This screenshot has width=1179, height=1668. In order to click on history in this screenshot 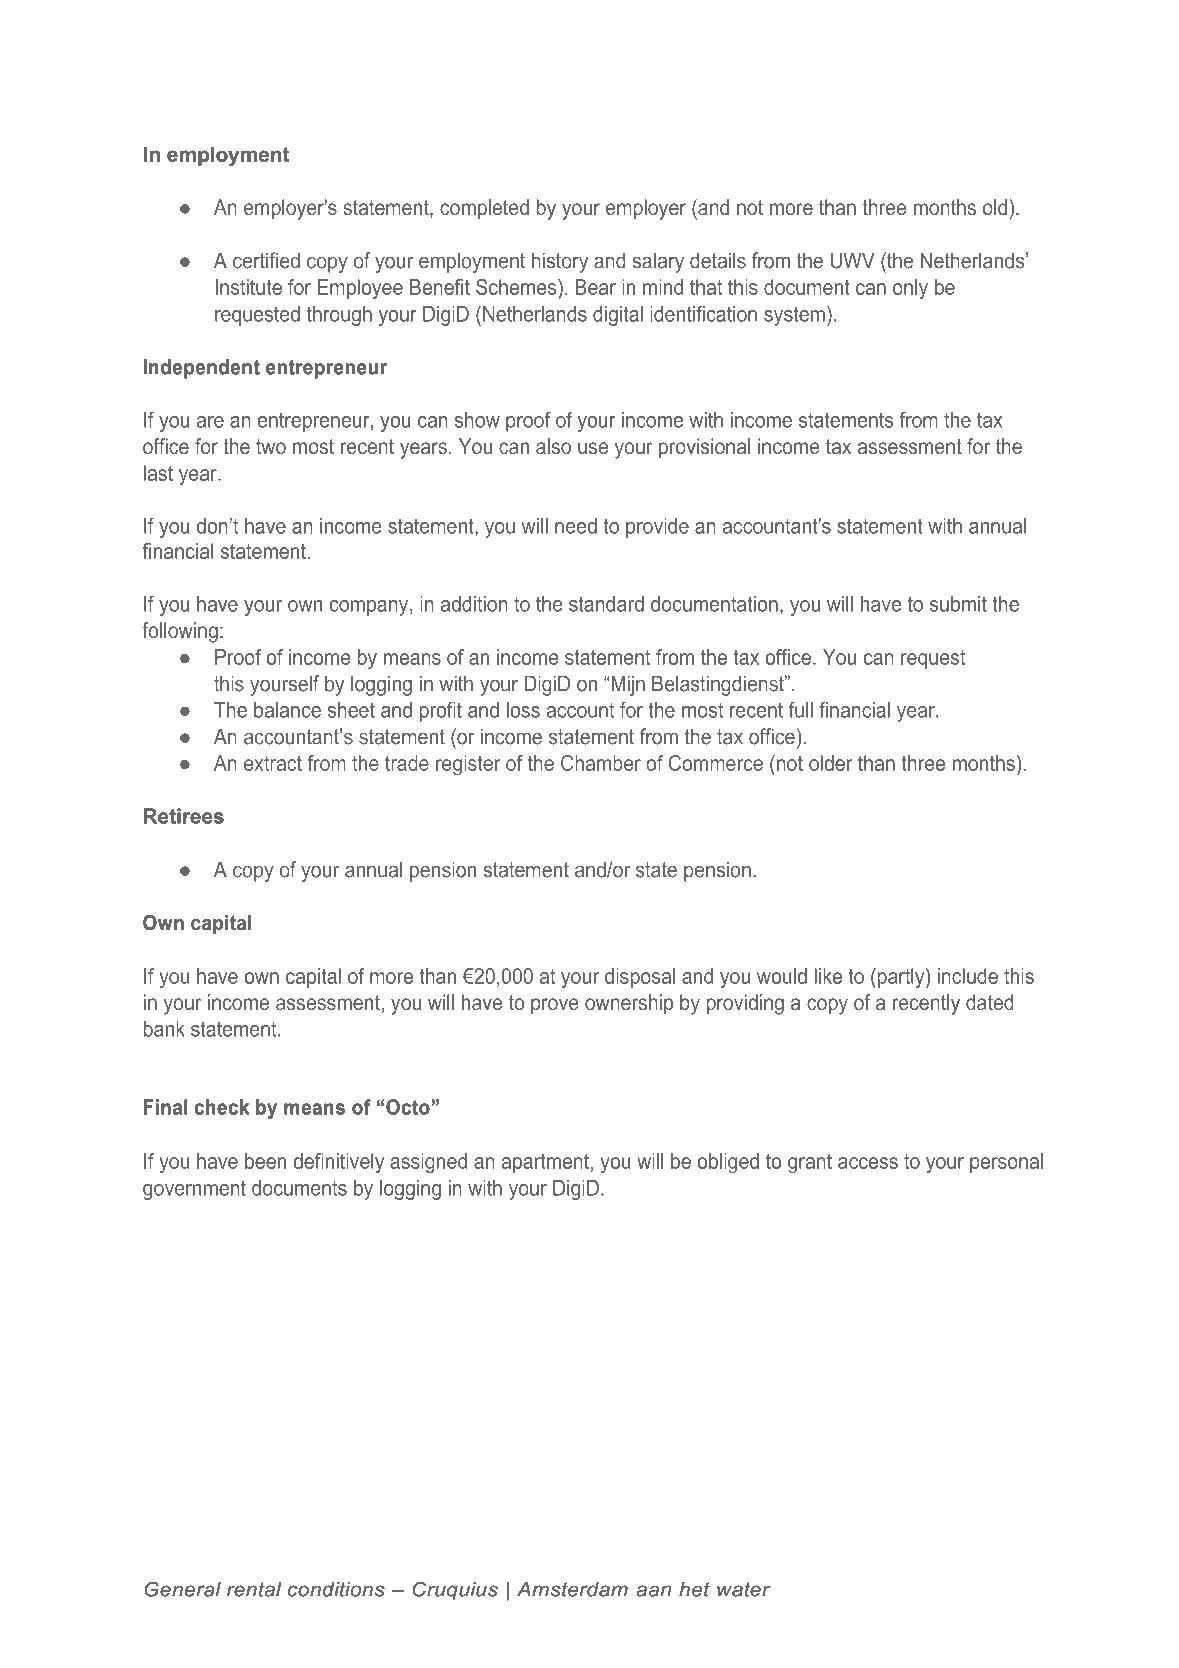, I will do `click(560, 262)`.
